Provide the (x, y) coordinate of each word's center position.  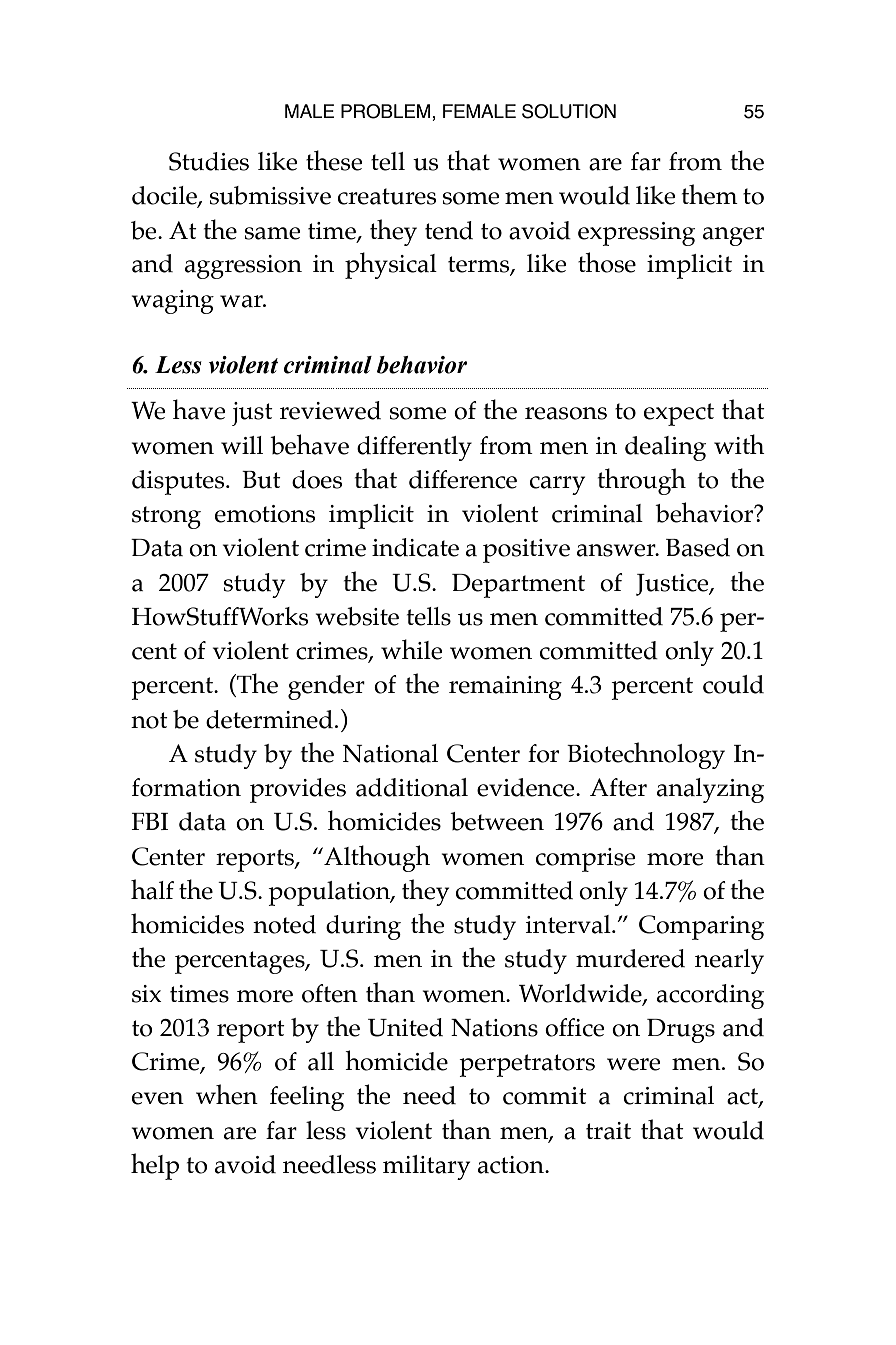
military (426, 1167)
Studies (209, 161)
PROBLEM (387, 111)
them (710, 194)
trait (608, 1131)
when (227, 1094)
